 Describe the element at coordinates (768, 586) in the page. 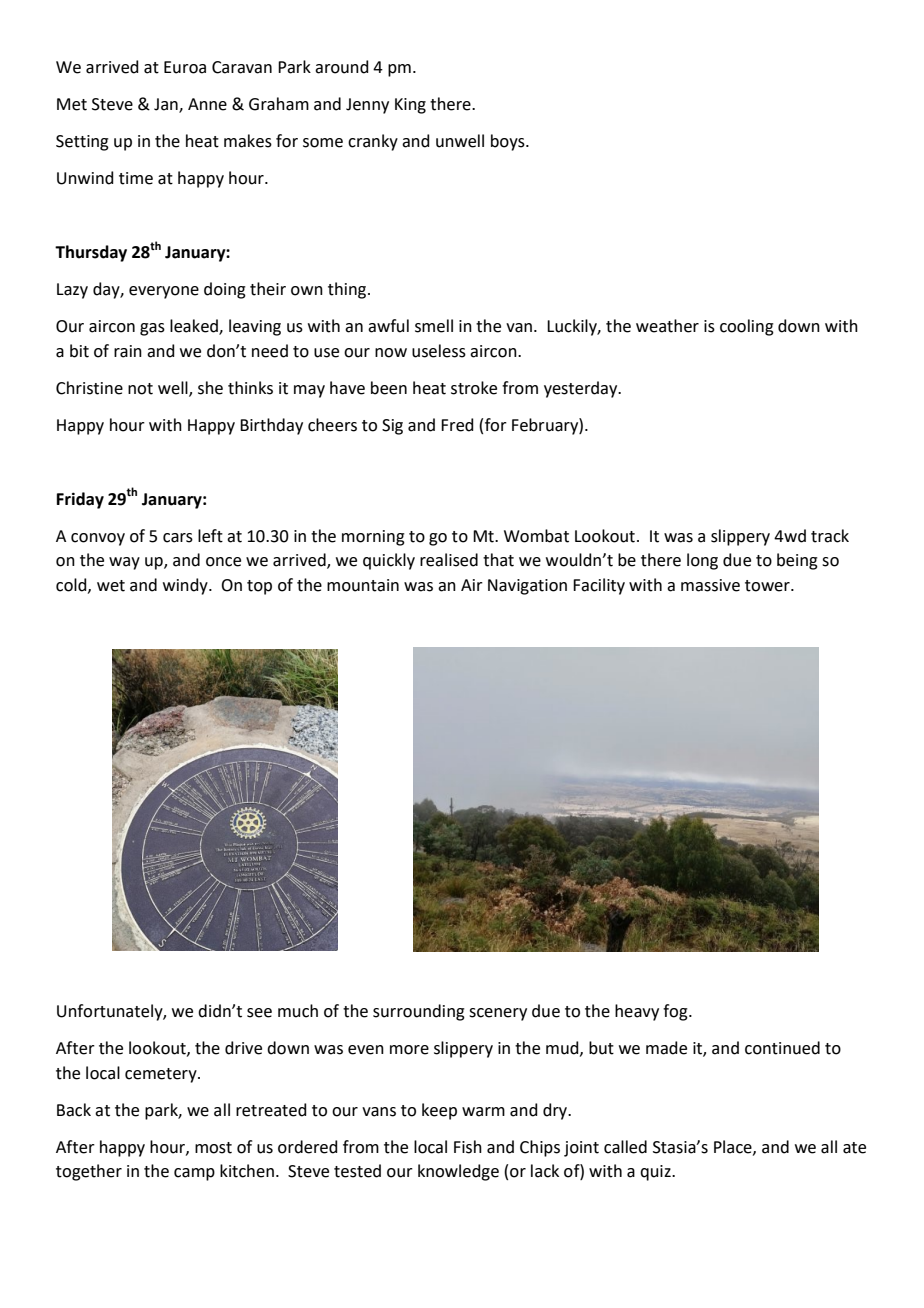

I see `tower` at that location.
